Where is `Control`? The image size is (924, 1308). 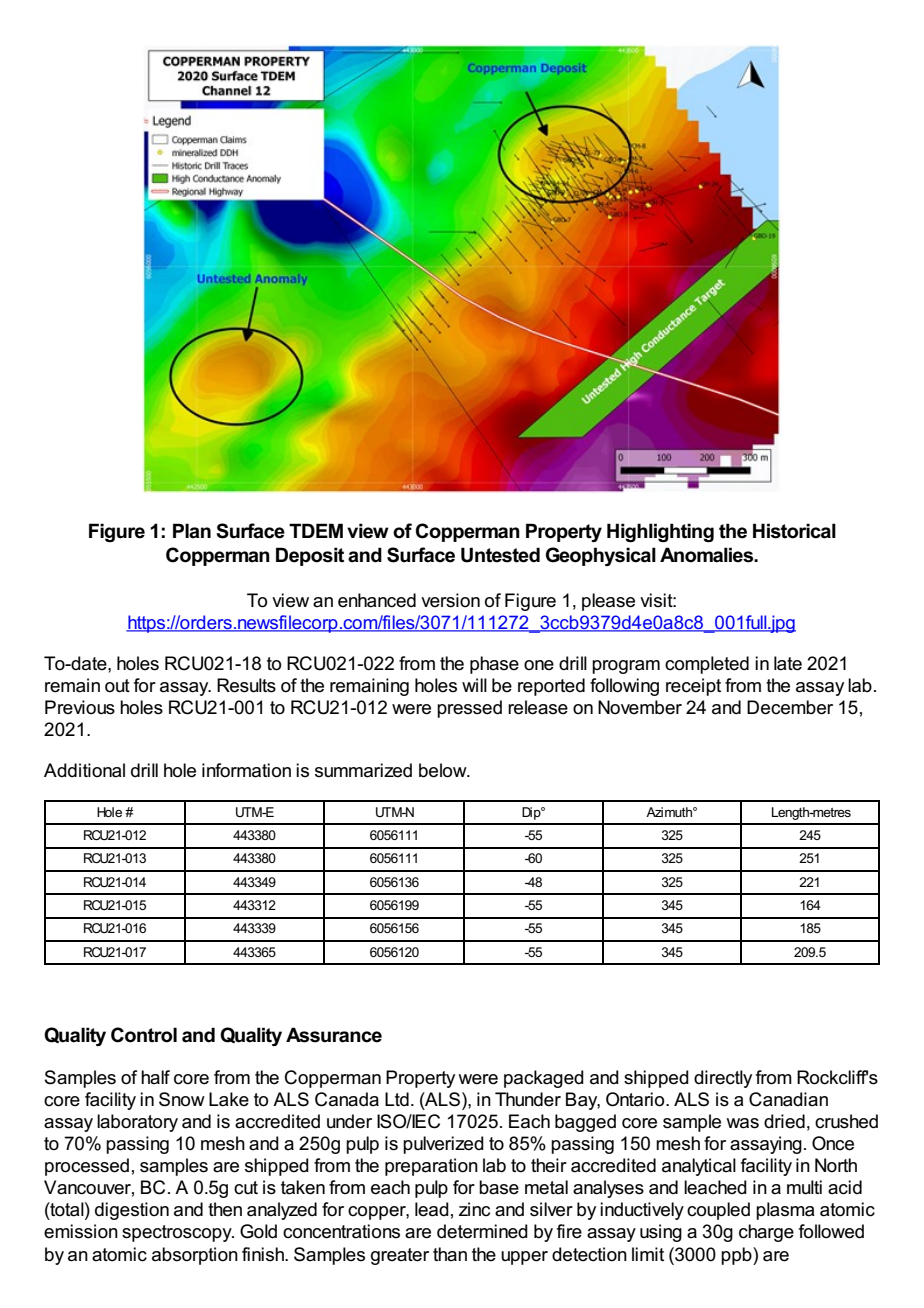
Control is located at coordinates (144, 1035).
